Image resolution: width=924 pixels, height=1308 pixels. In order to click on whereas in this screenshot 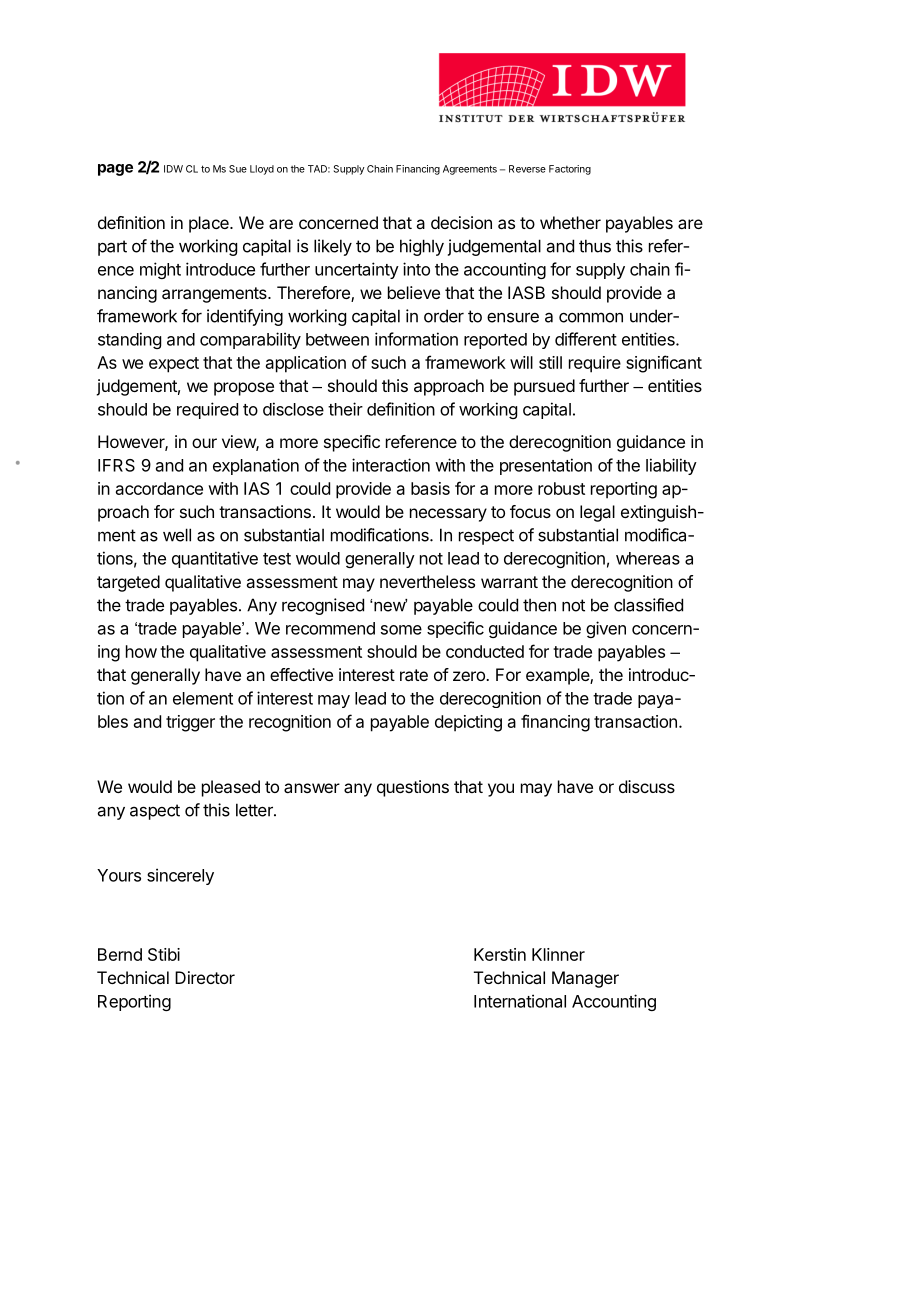, I will do `click(648, 558)`.
